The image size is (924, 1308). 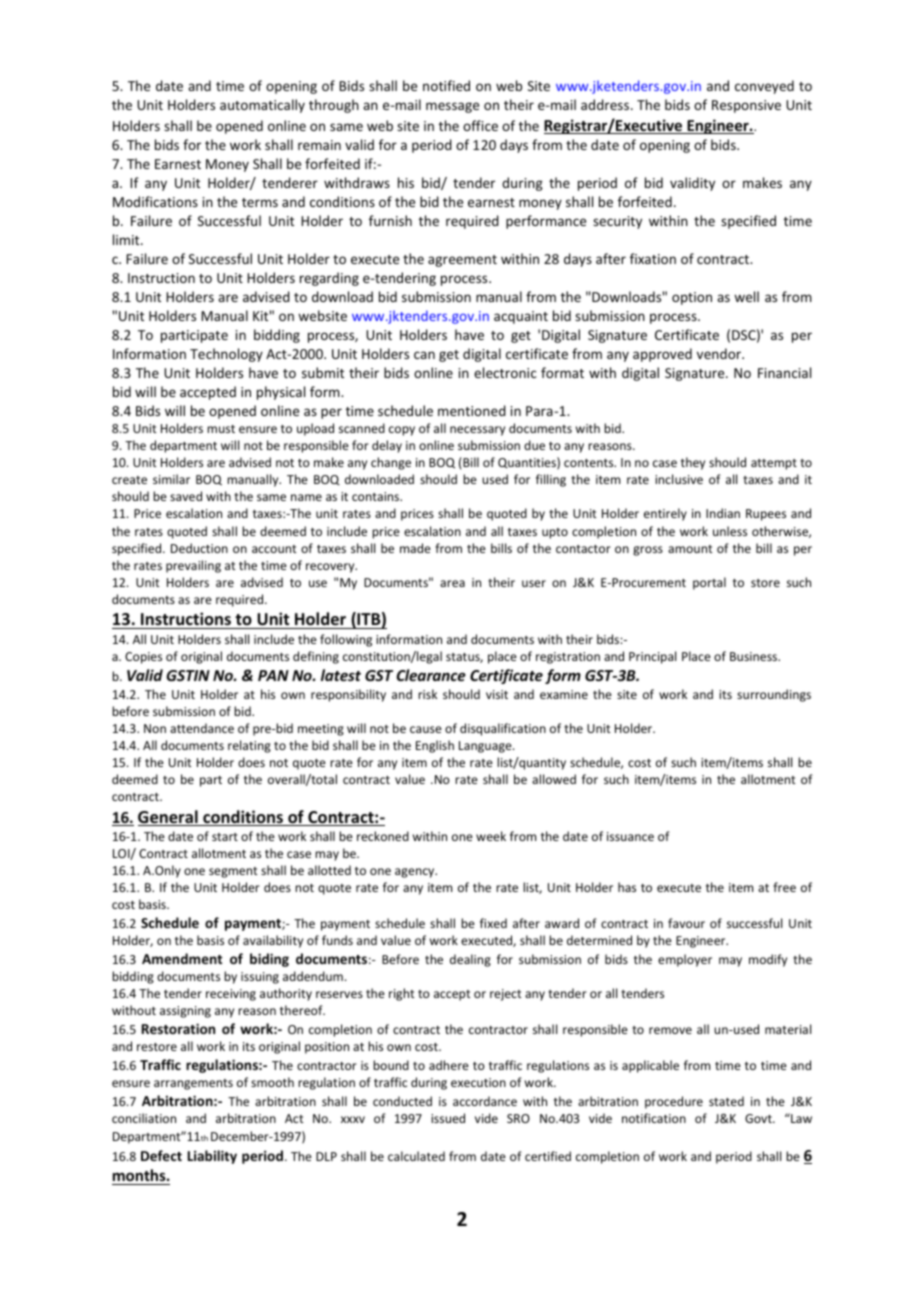 What do you see at coordinates (693, 463) in the screenshot?
I see `they` at bounding box center [693, 463].
